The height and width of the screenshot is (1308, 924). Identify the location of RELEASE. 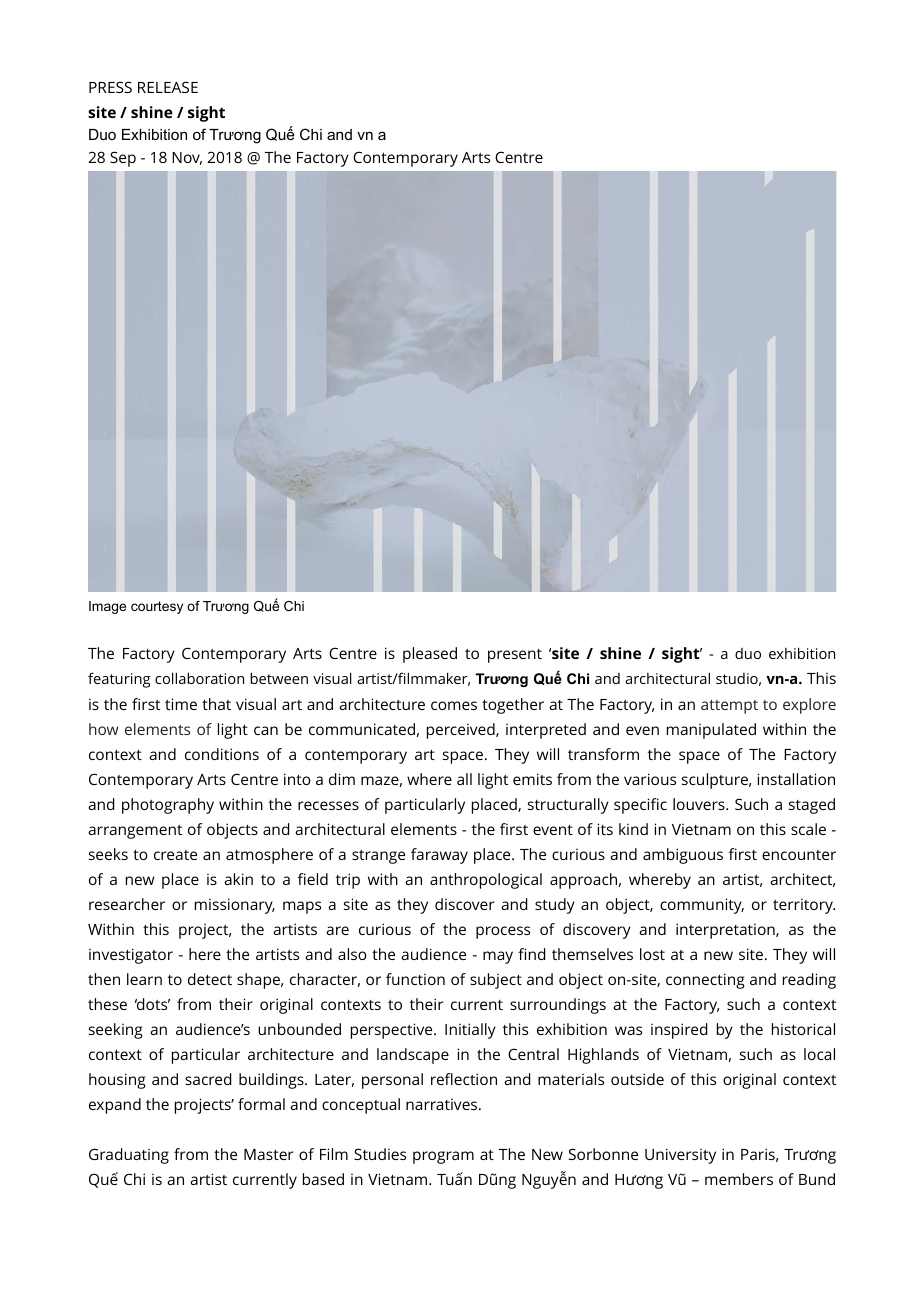
(168, 87).
